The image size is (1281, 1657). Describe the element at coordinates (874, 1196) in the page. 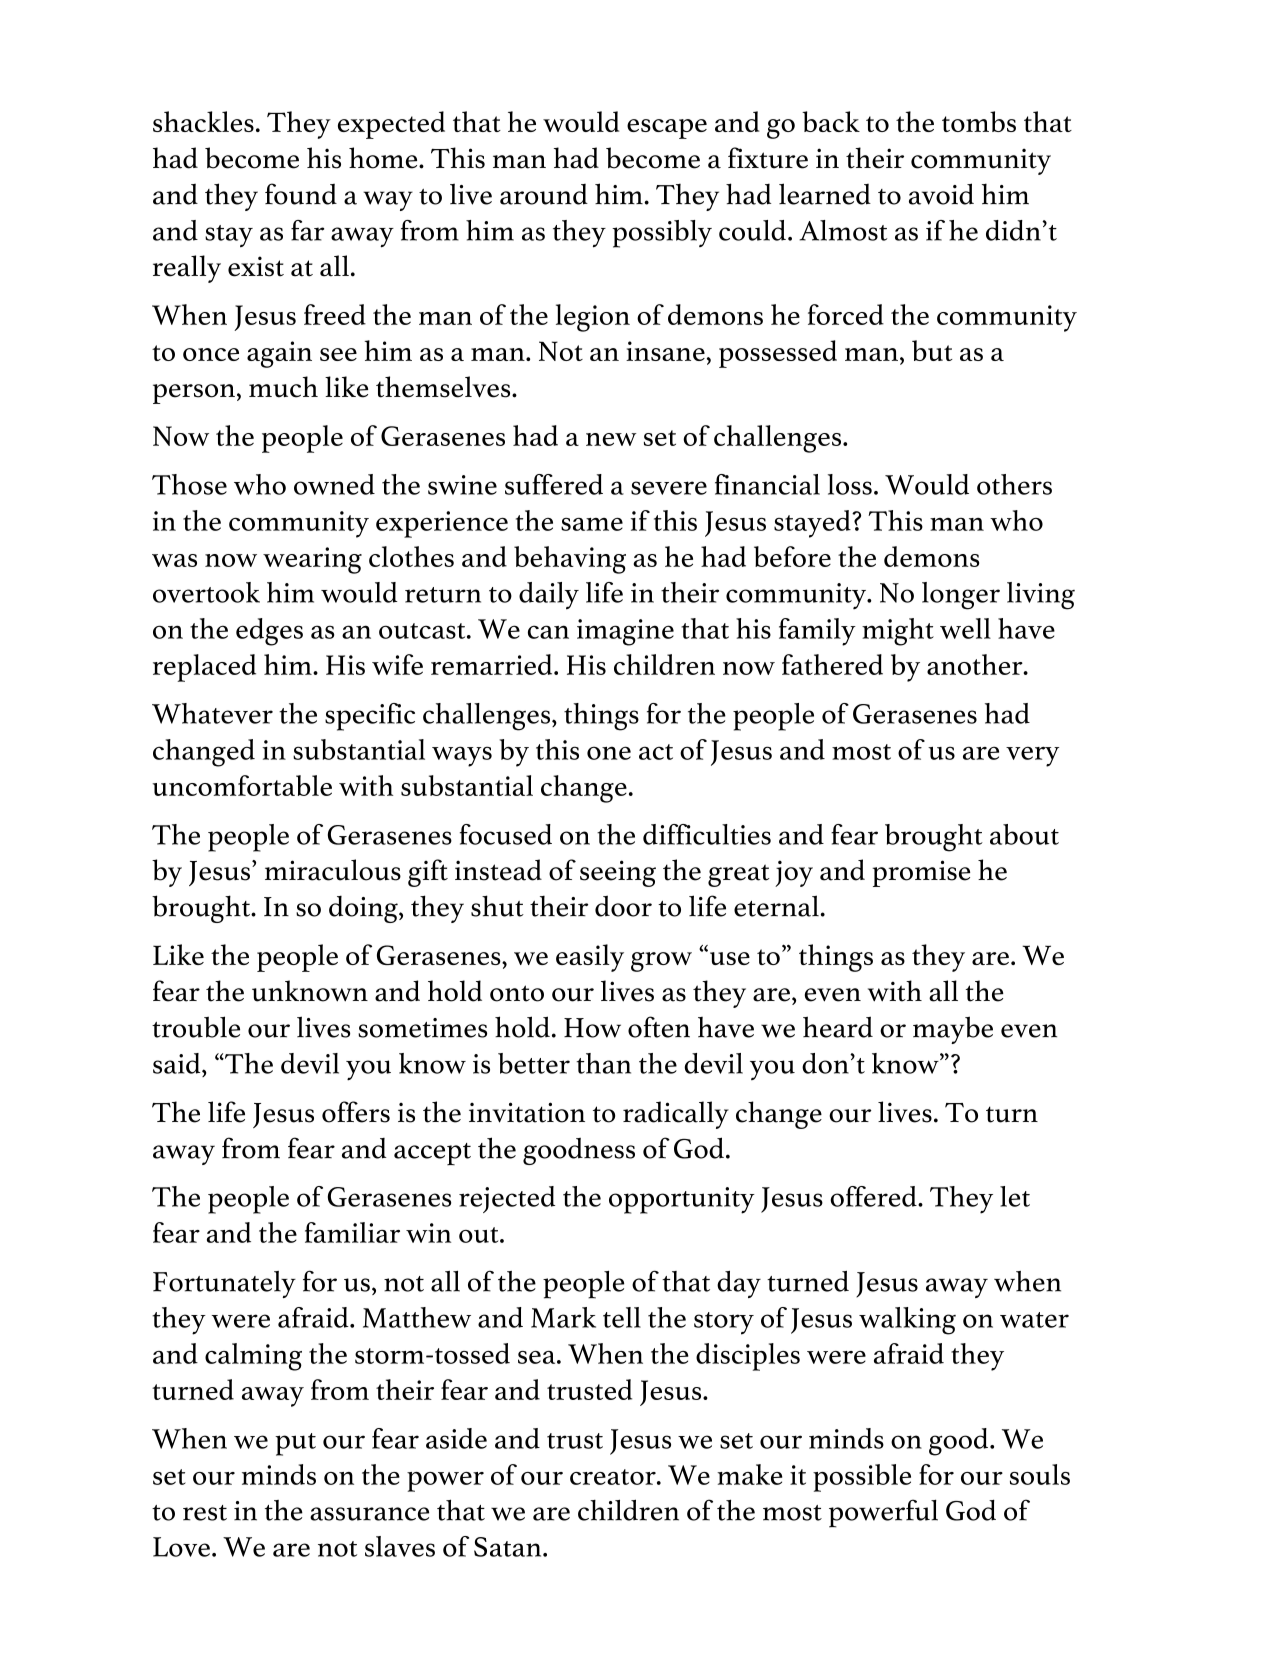

I see `offered` at that location.
